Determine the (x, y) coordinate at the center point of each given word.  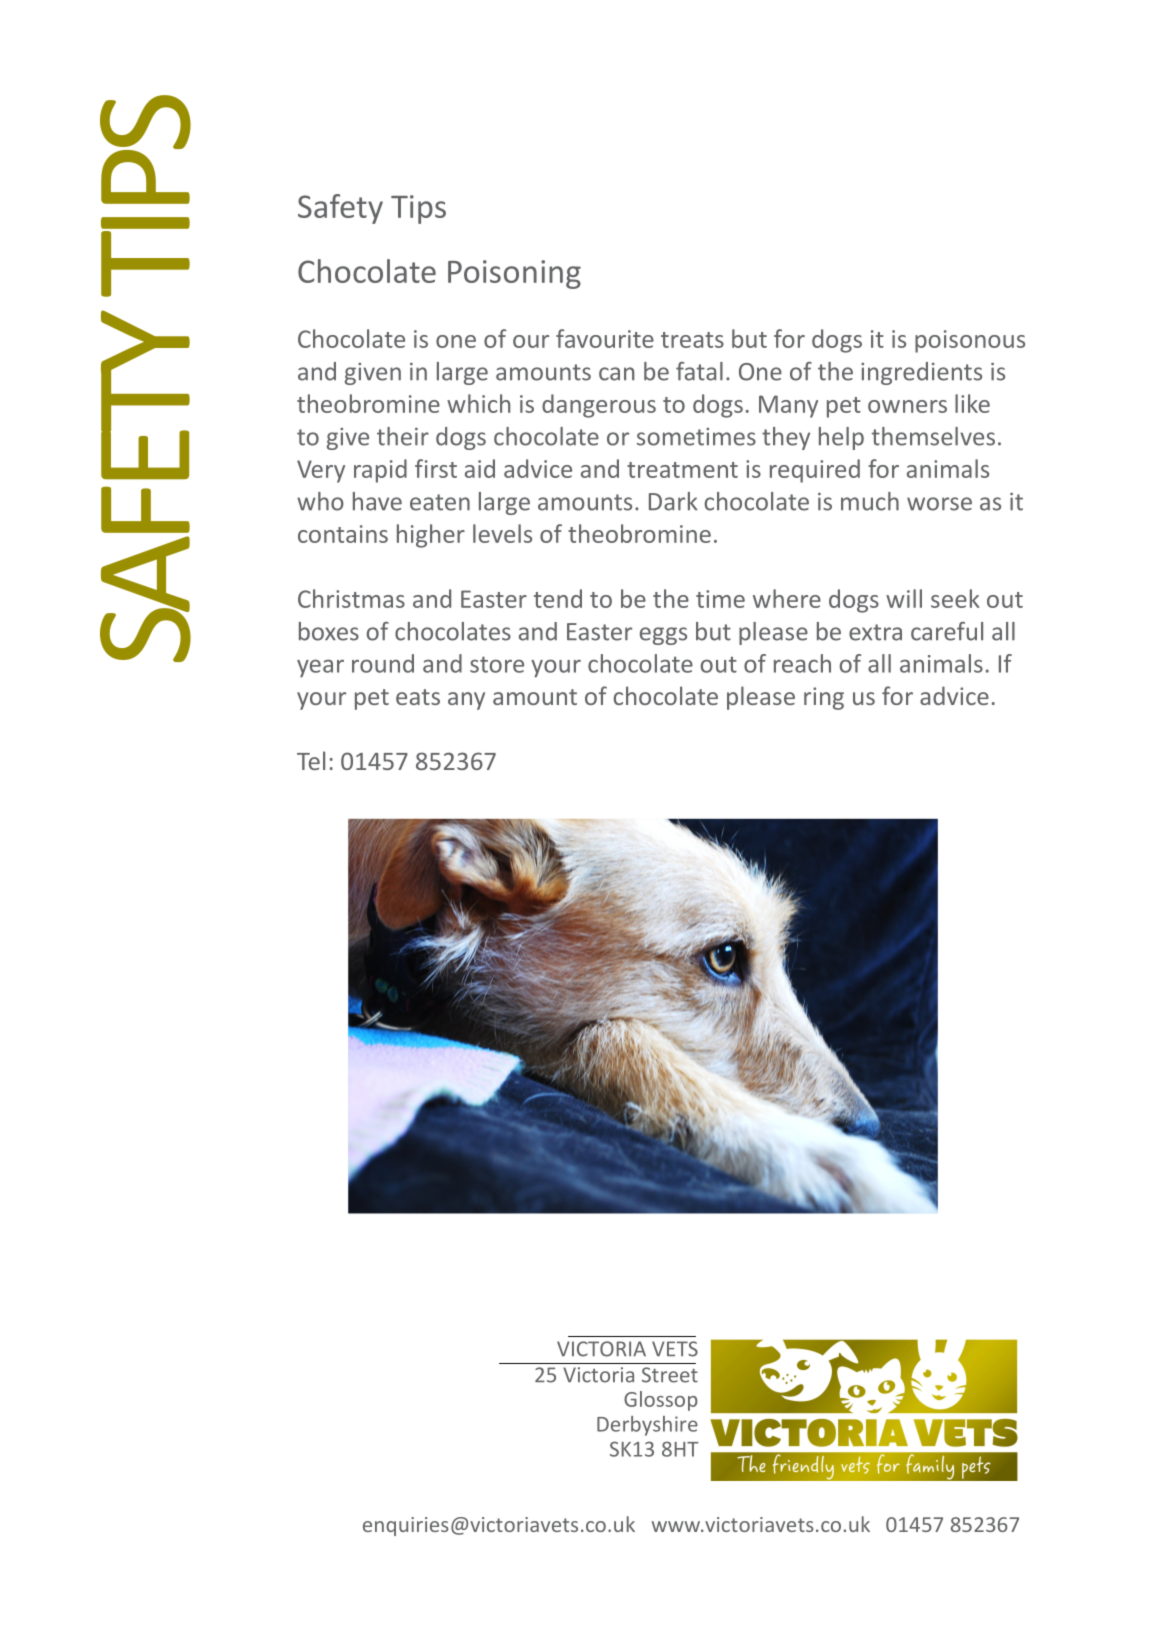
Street (670, 1375)
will (904, 598)
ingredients (921, 373)
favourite (605, 338)
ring (824, 698)
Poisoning (514, 274)
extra (875, 632)
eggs (663, 636)
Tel (311, 760)
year (320, 668)
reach (802, 663)
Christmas (351, 598)
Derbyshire (647, 1426)
